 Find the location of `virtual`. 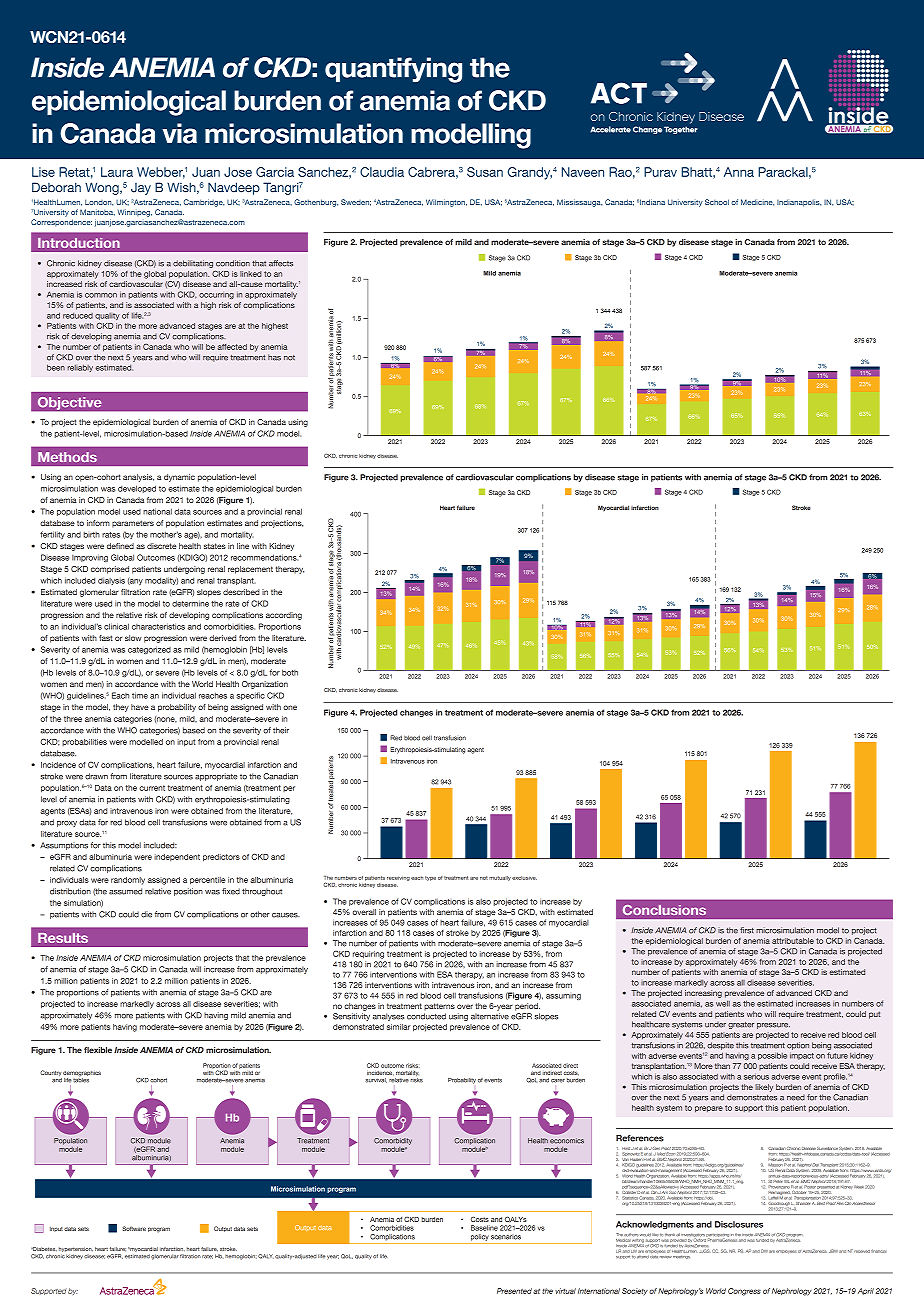

virtual is located at coordinates (565, 1291).
